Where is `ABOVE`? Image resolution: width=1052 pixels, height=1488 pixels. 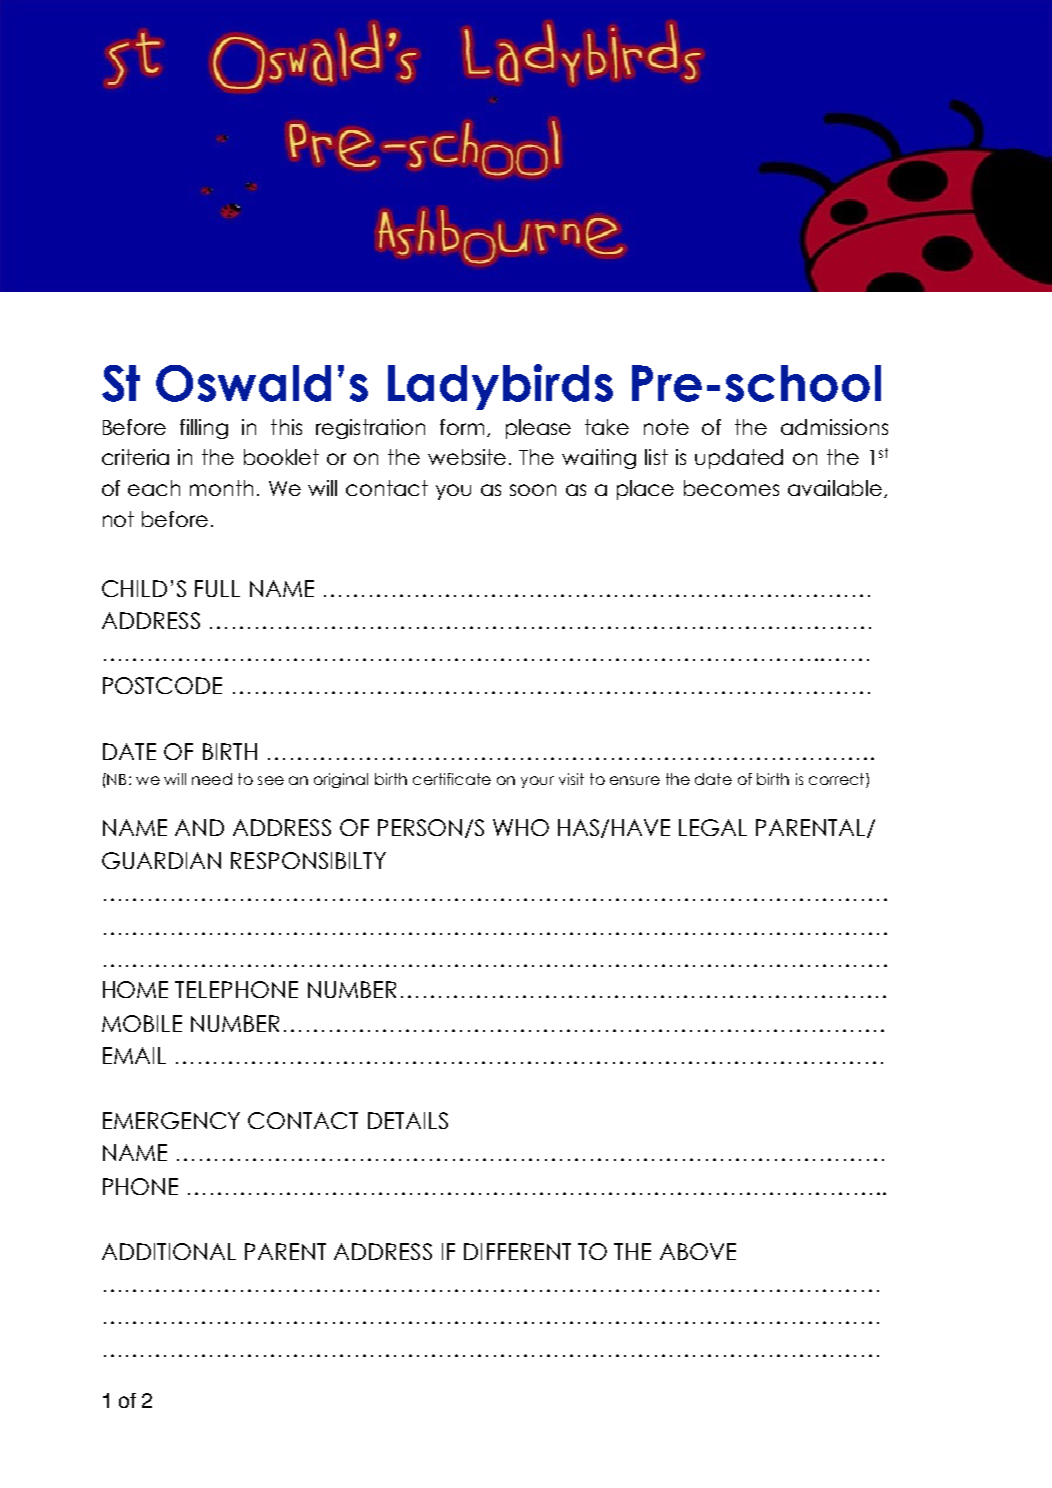 ABOVE is located at coordinates (698, 1251).
